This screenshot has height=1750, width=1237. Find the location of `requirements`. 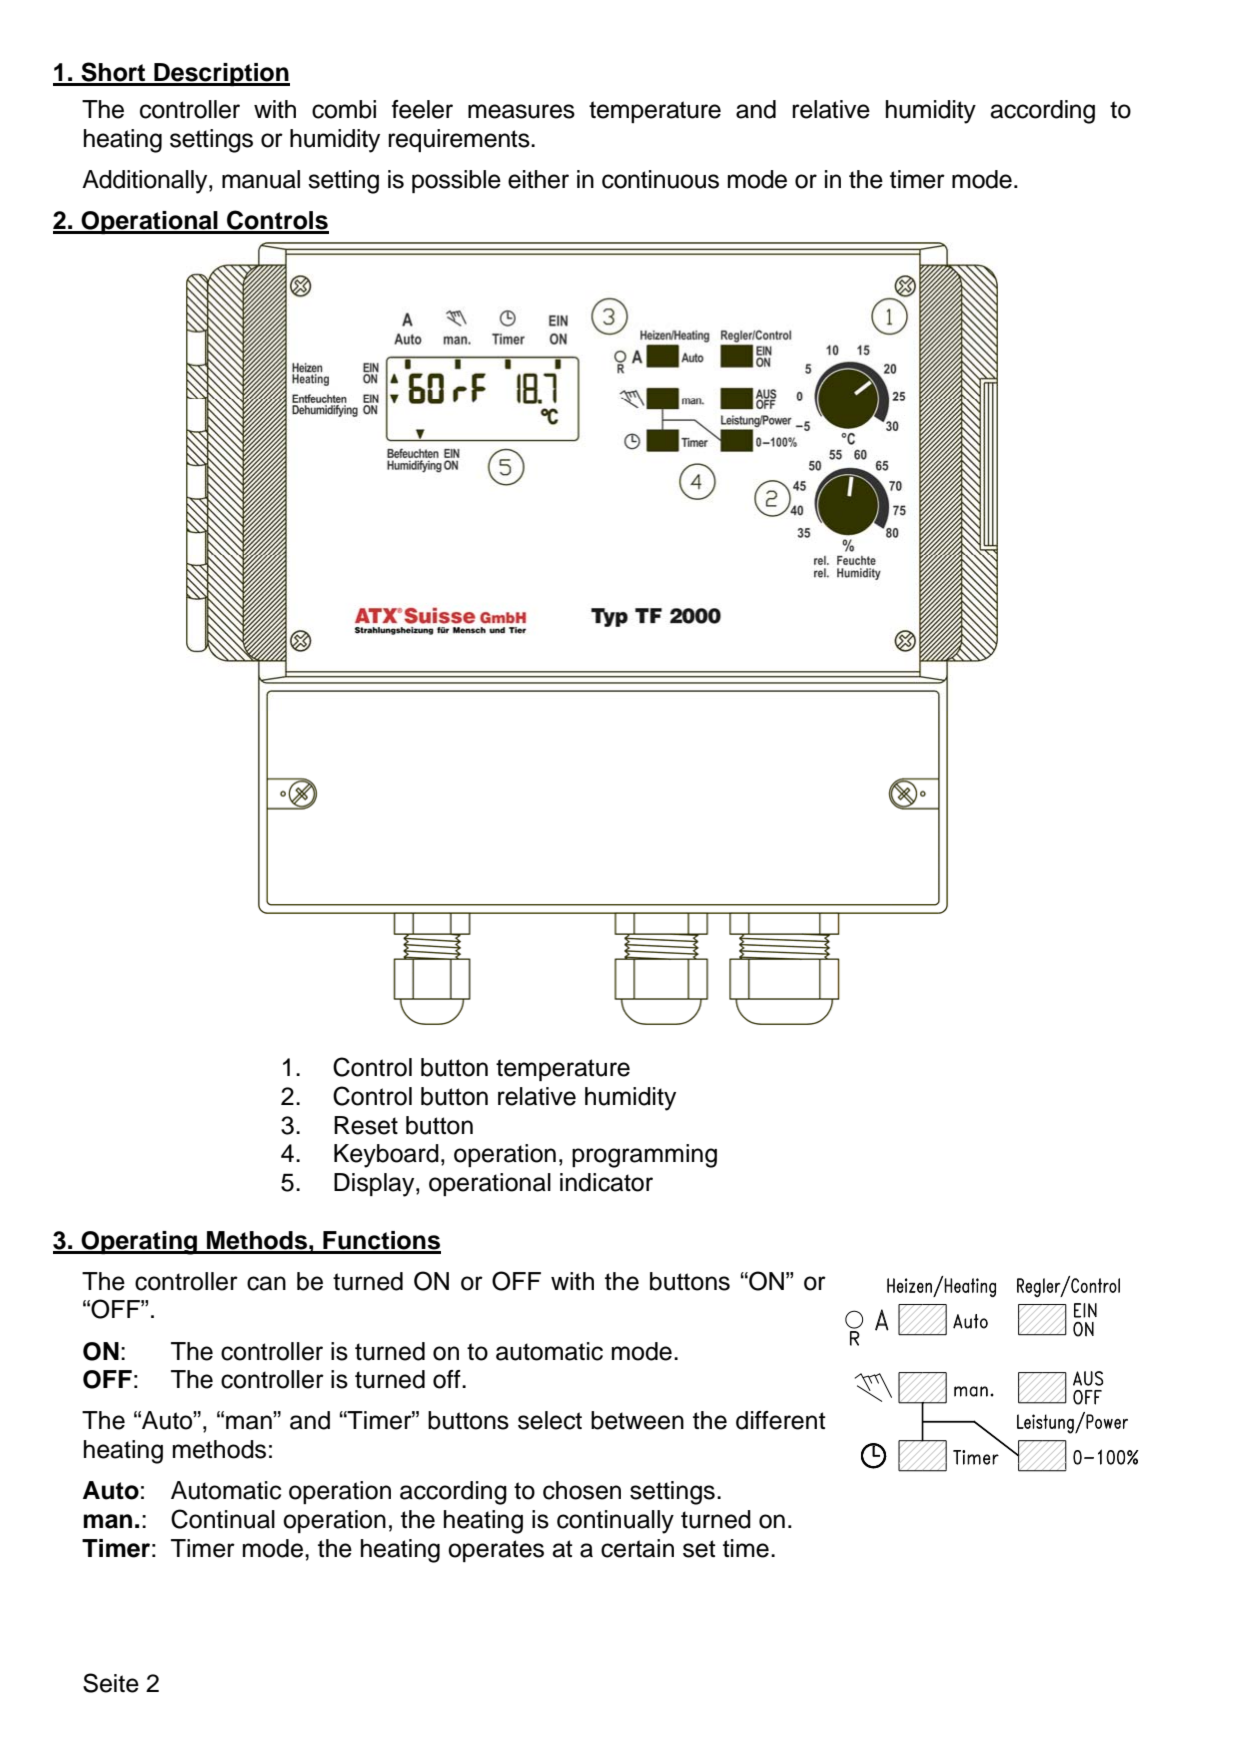

requirements is located at coordinates (460, 140).
